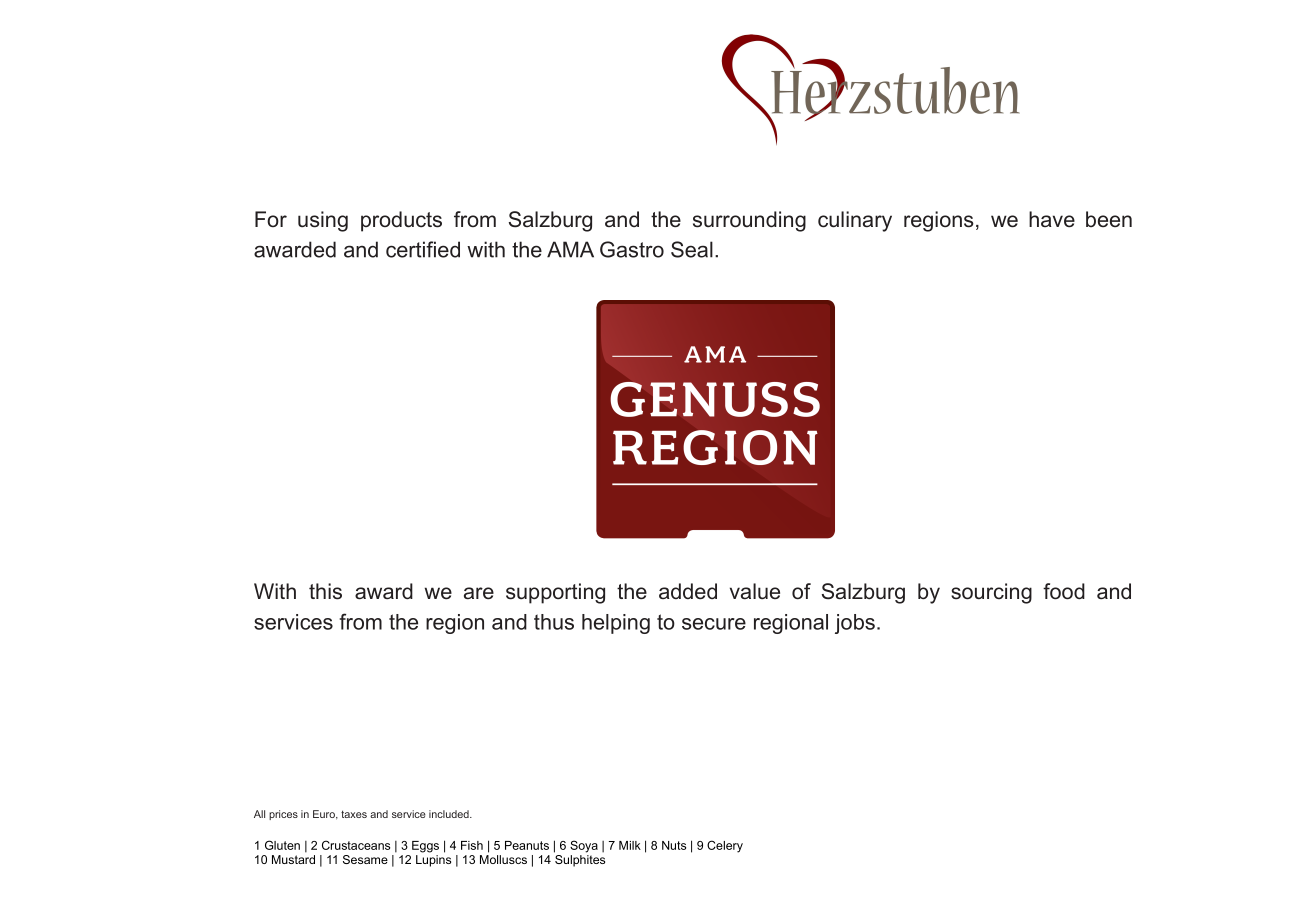  I want to click on been, so click(1109, 219).
